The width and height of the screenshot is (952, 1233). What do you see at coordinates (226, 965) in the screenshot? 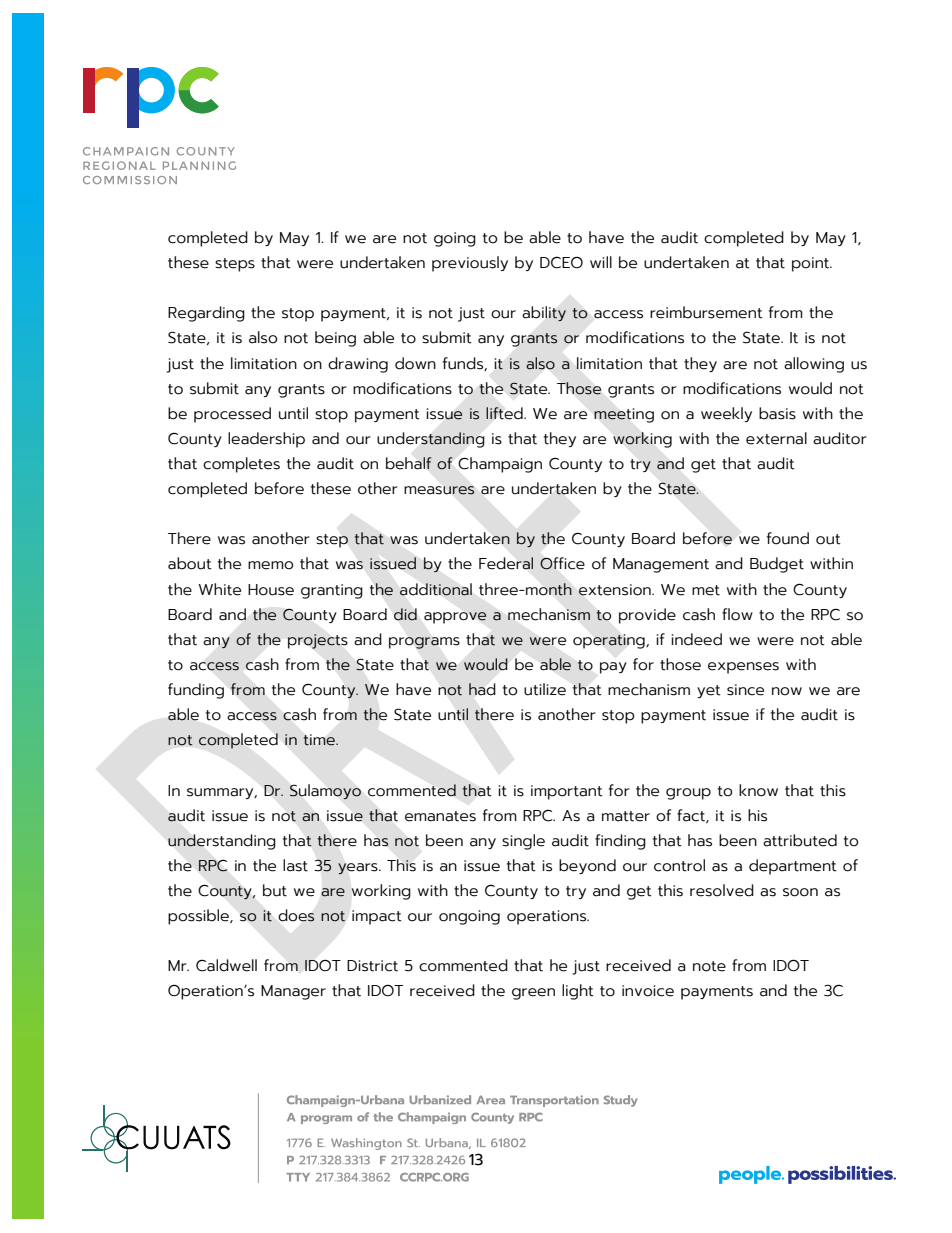
I see `Caldwell` at bounding box center [226, 965].
